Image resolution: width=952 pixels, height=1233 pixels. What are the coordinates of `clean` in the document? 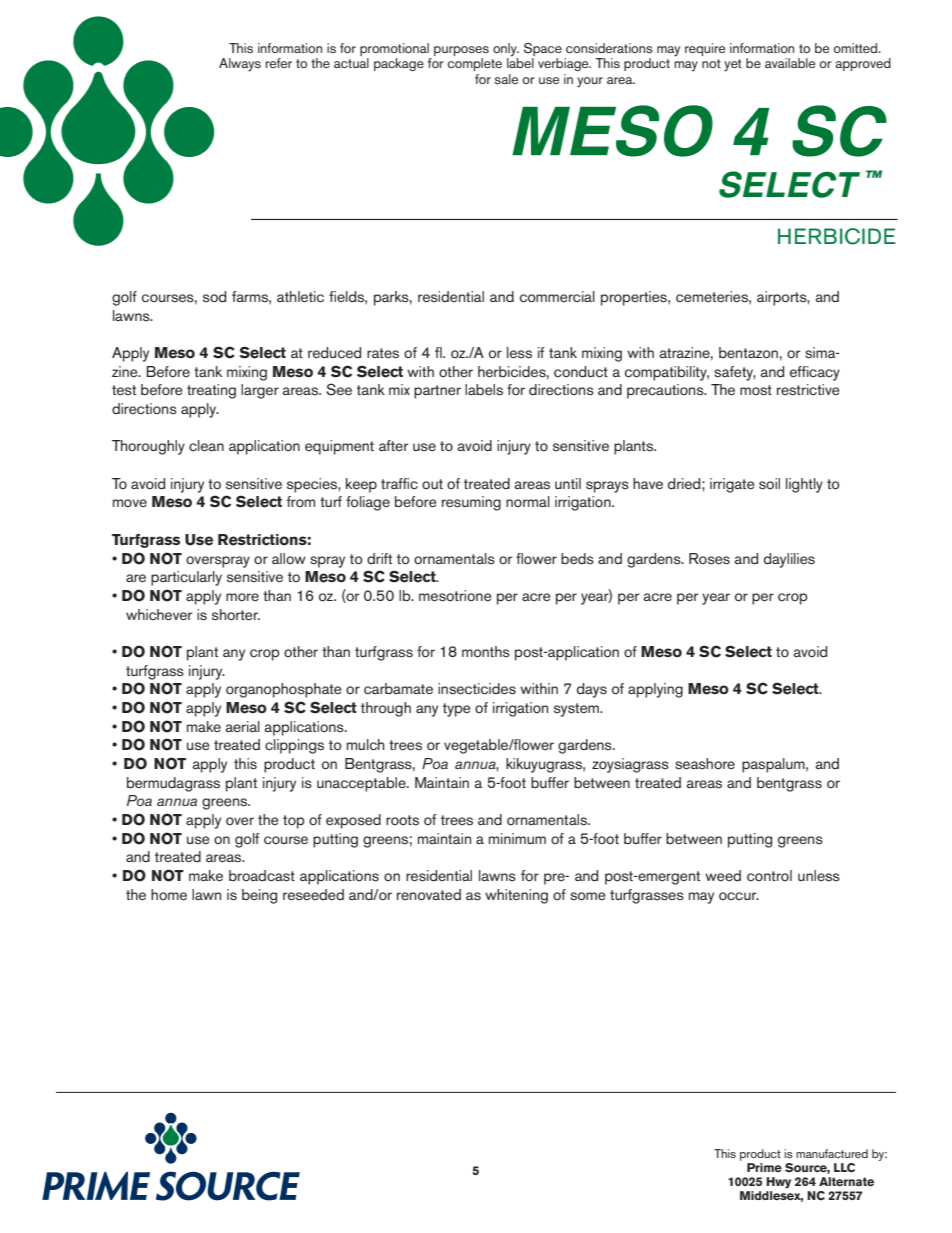 It's located at (206, 446).
